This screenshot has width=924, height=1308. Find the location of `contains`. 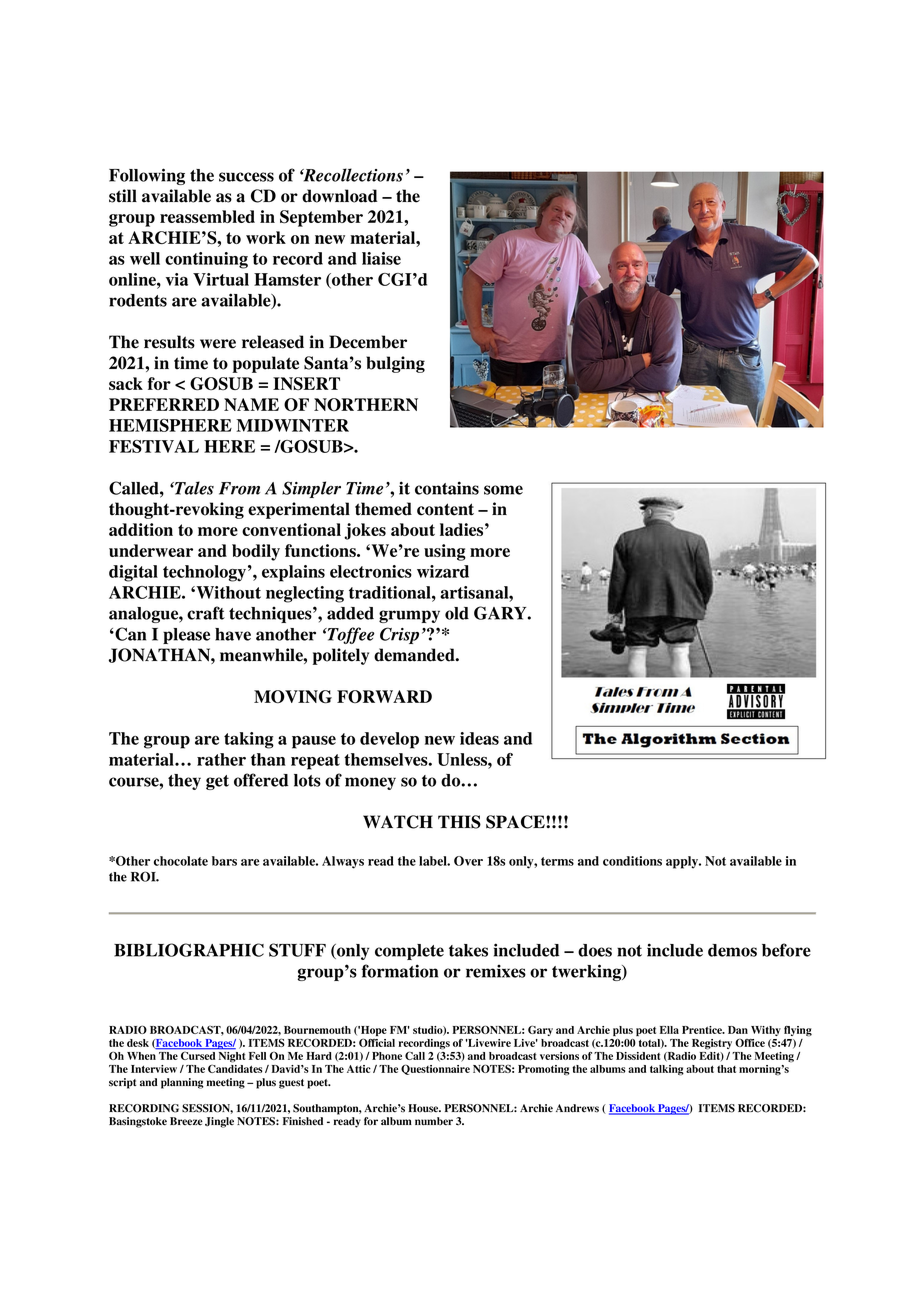

contains is located at coordinates (447, 488).
